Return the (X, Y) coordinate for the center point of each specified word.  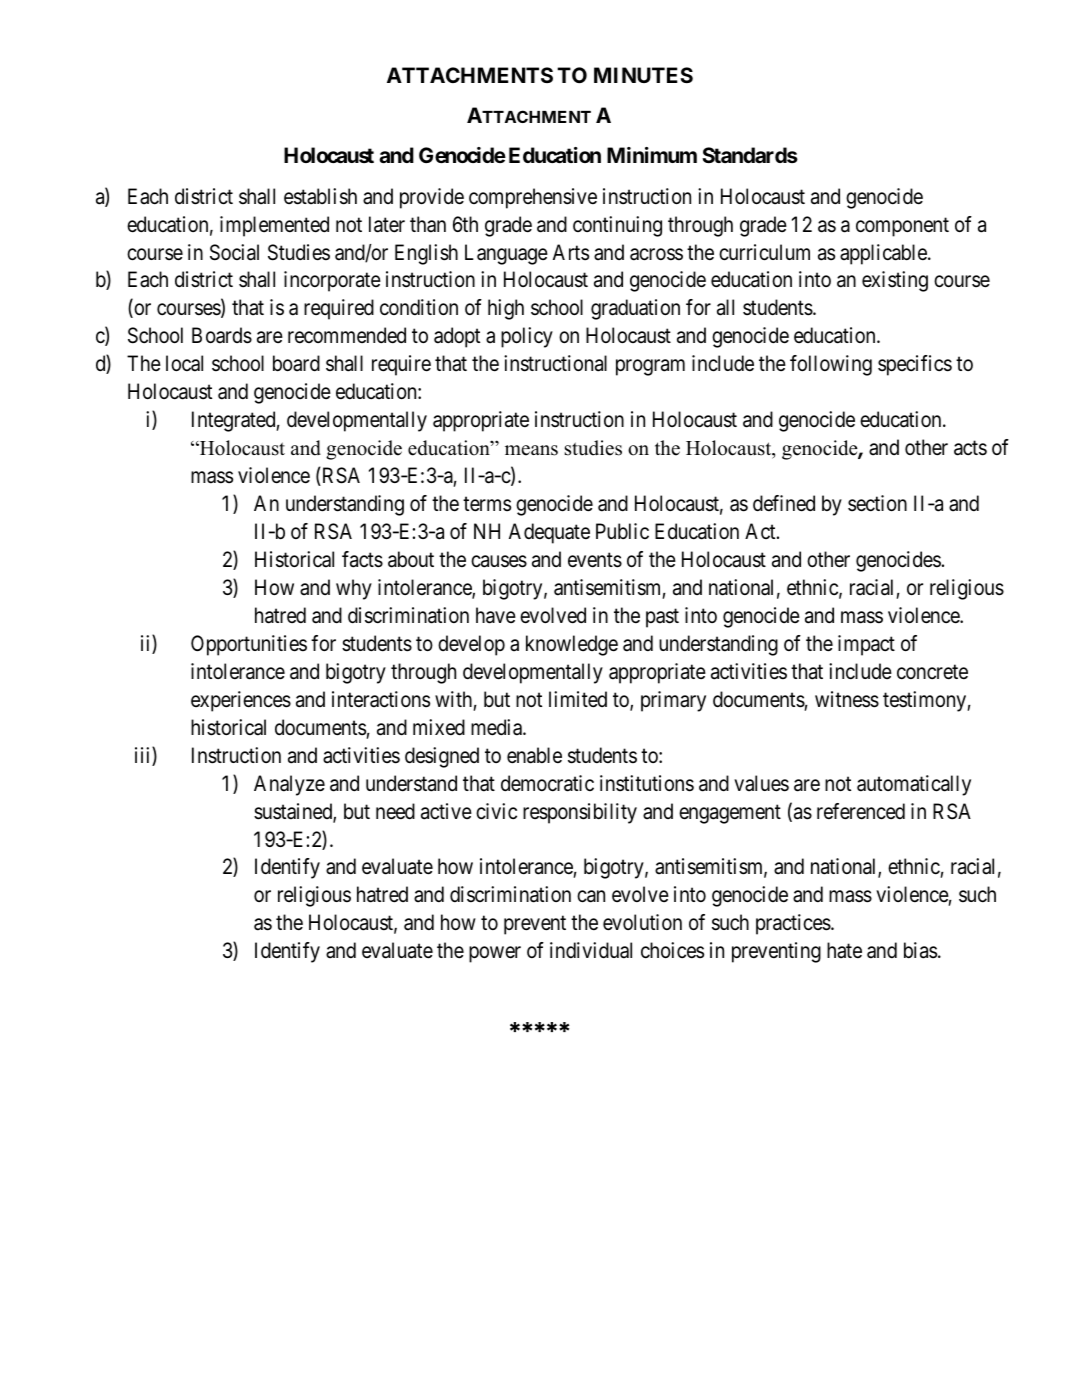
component (902, 227)
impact (866, 645)
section (877, 503)
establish (320, 196)
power (495, 955)
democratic (547, 783)
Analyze (289, 785)
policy (527, 337)
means (531, 450)
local (184, 363)
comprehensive (533, 198)
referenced (861, 811)
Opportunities (249, 645)
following (831, 365)
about (411, 559)
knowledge (572, 645)
